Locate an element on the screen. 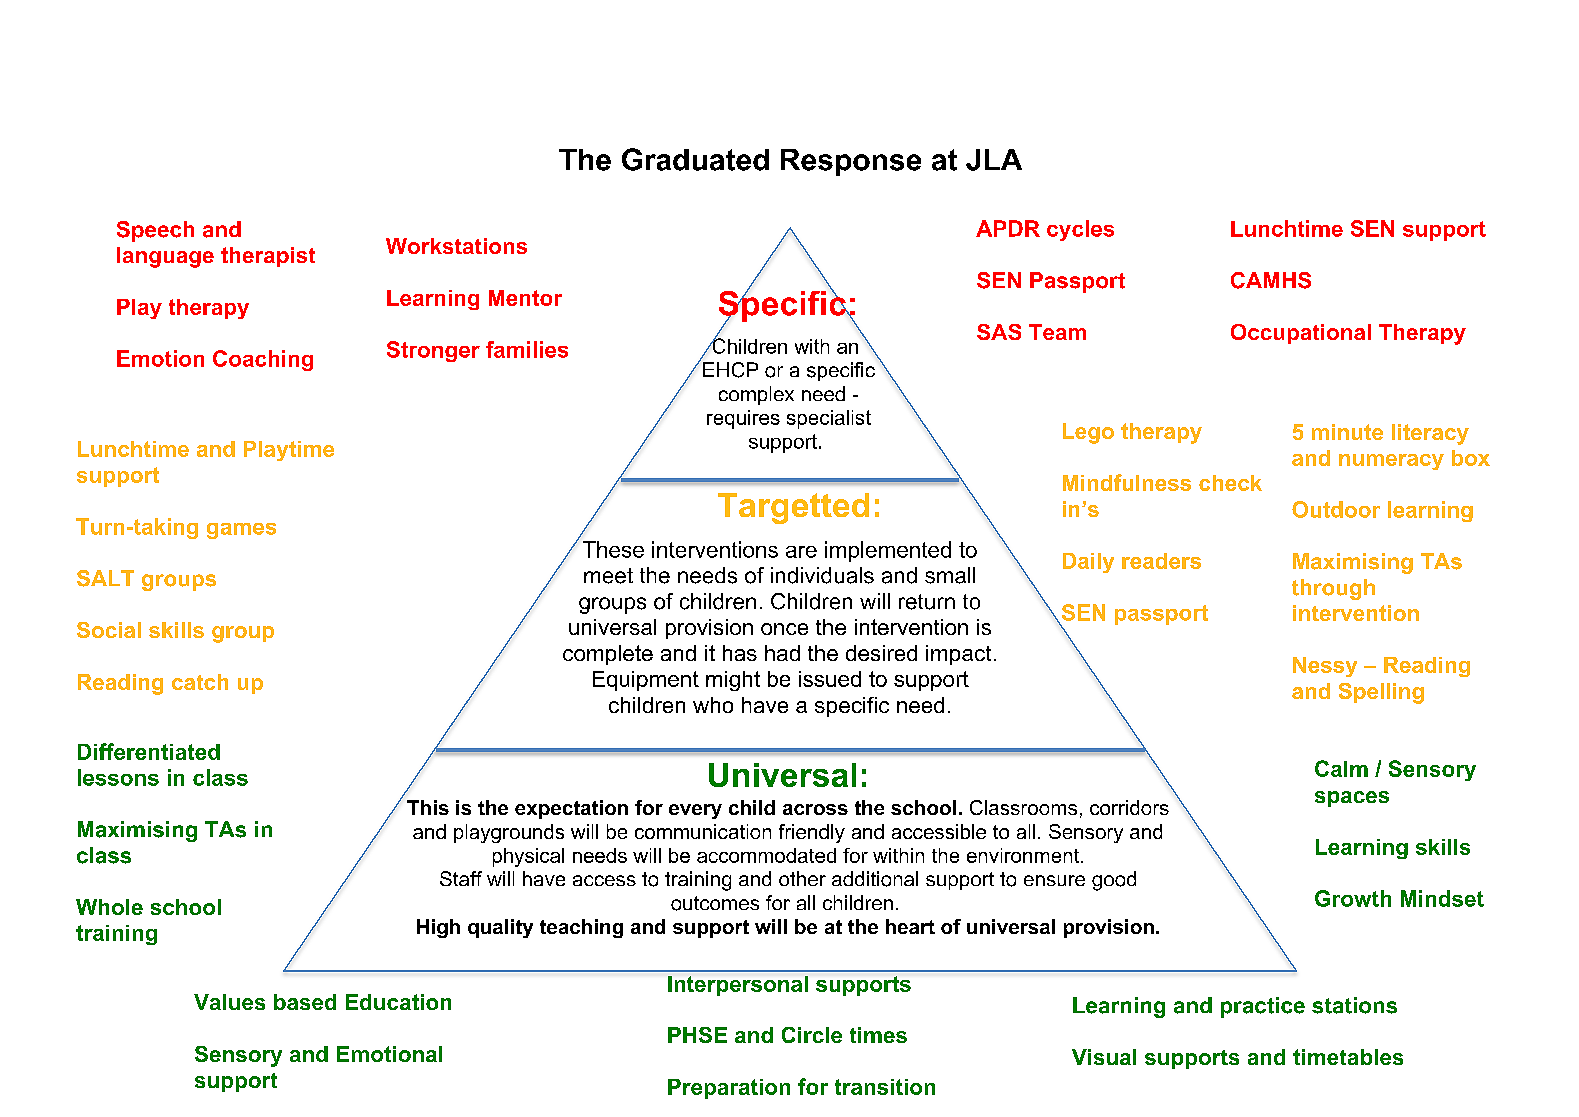 This screenshot has height=1117, width=1579. issued is located at coordinates (830, 679).
